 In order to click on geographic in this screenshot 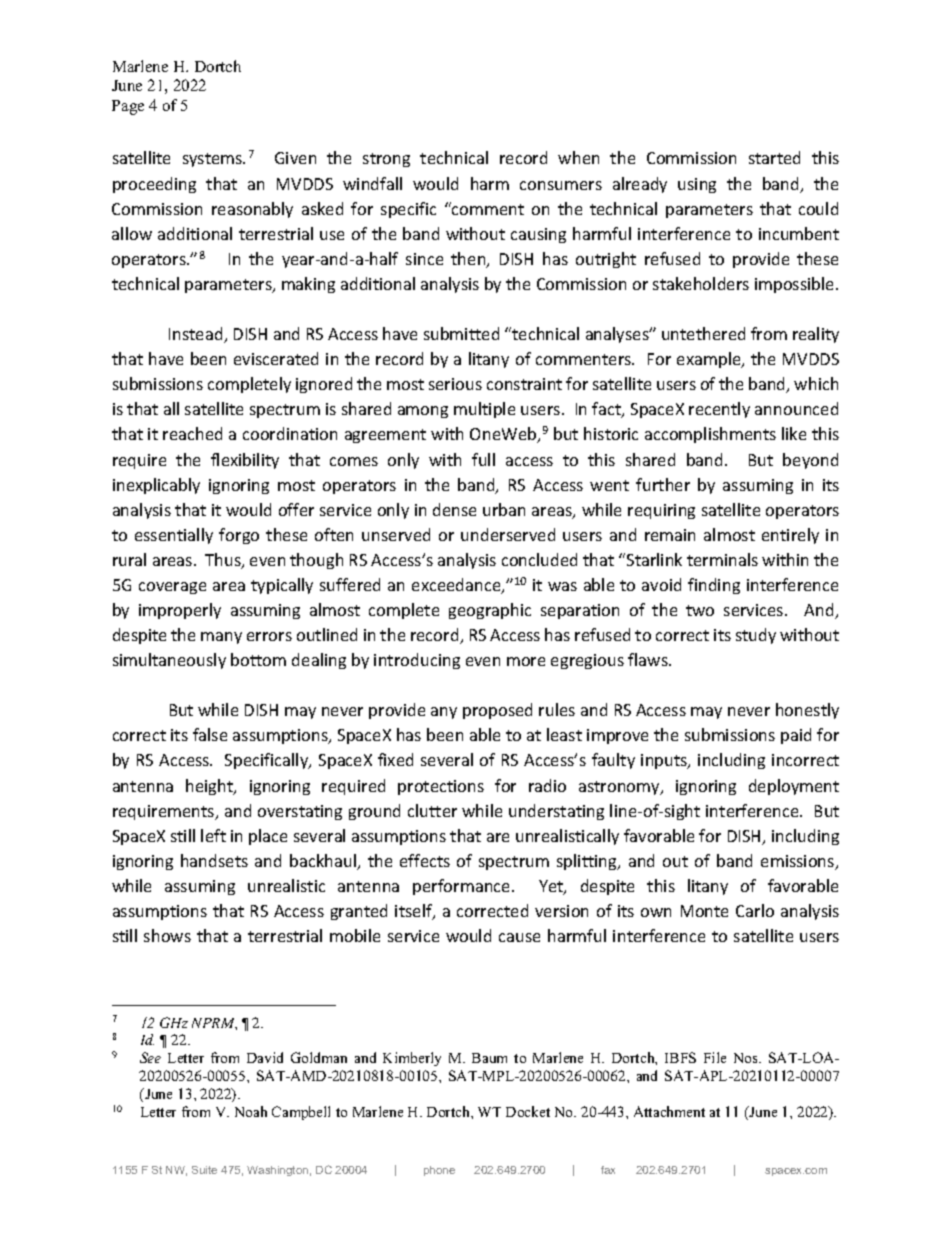, I will do `click(490, 611)`.
